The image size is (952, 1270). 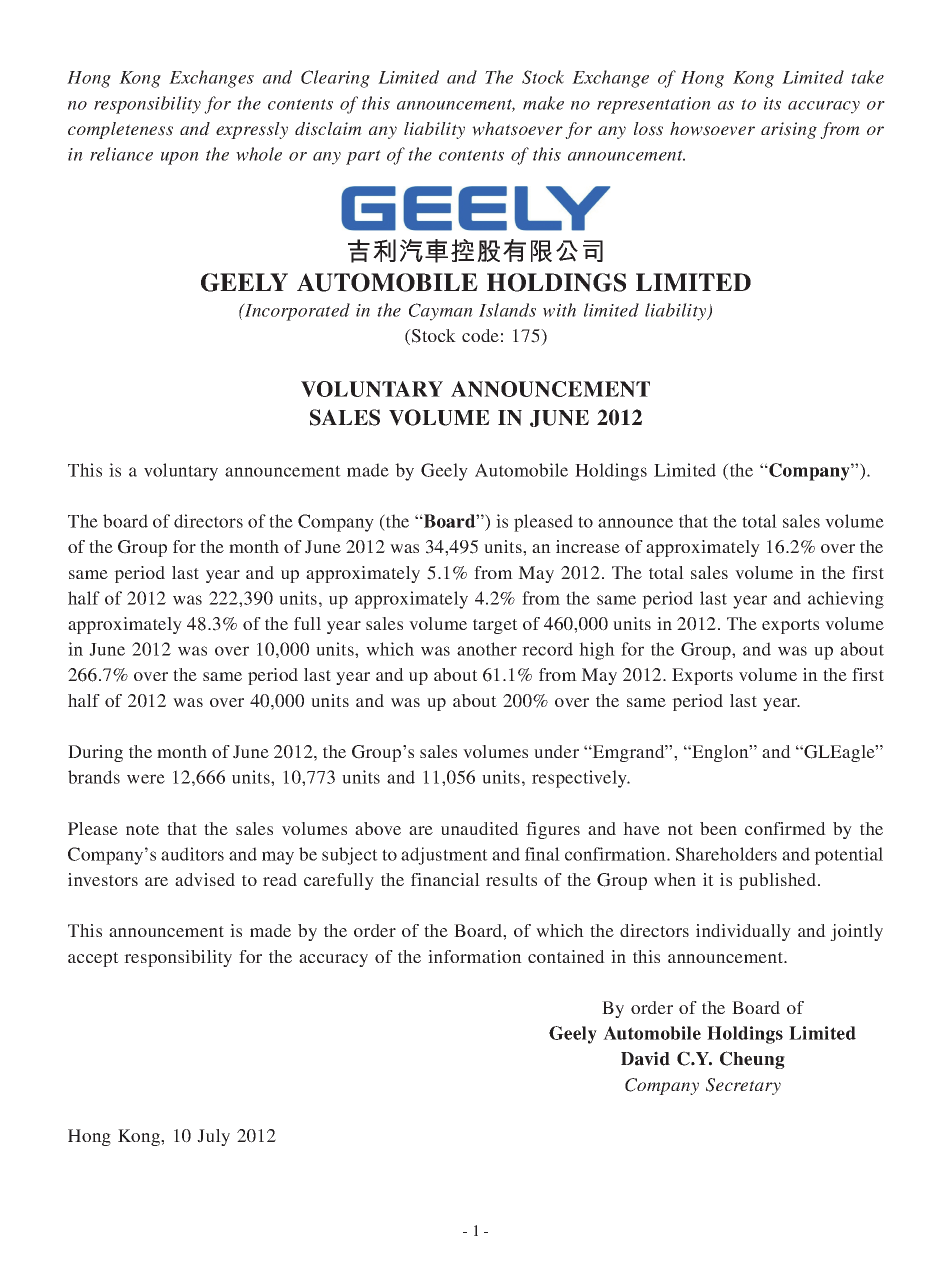 I want to click on achieving, so click(x=846, y=600).
